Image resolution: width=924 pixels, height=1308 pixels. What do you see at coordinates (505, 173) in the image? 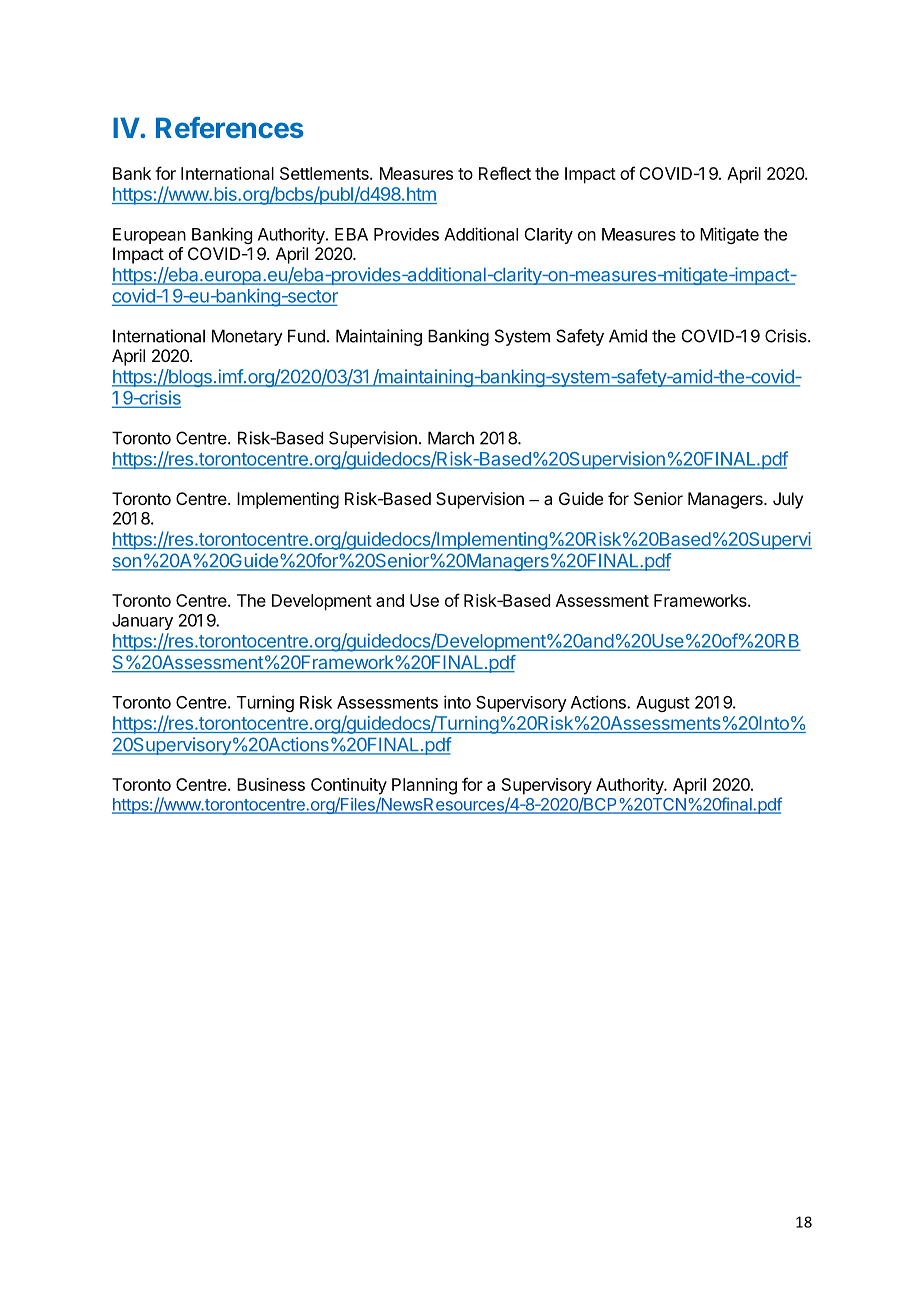
I see `Reflect` at bounding box center [505, 173].
